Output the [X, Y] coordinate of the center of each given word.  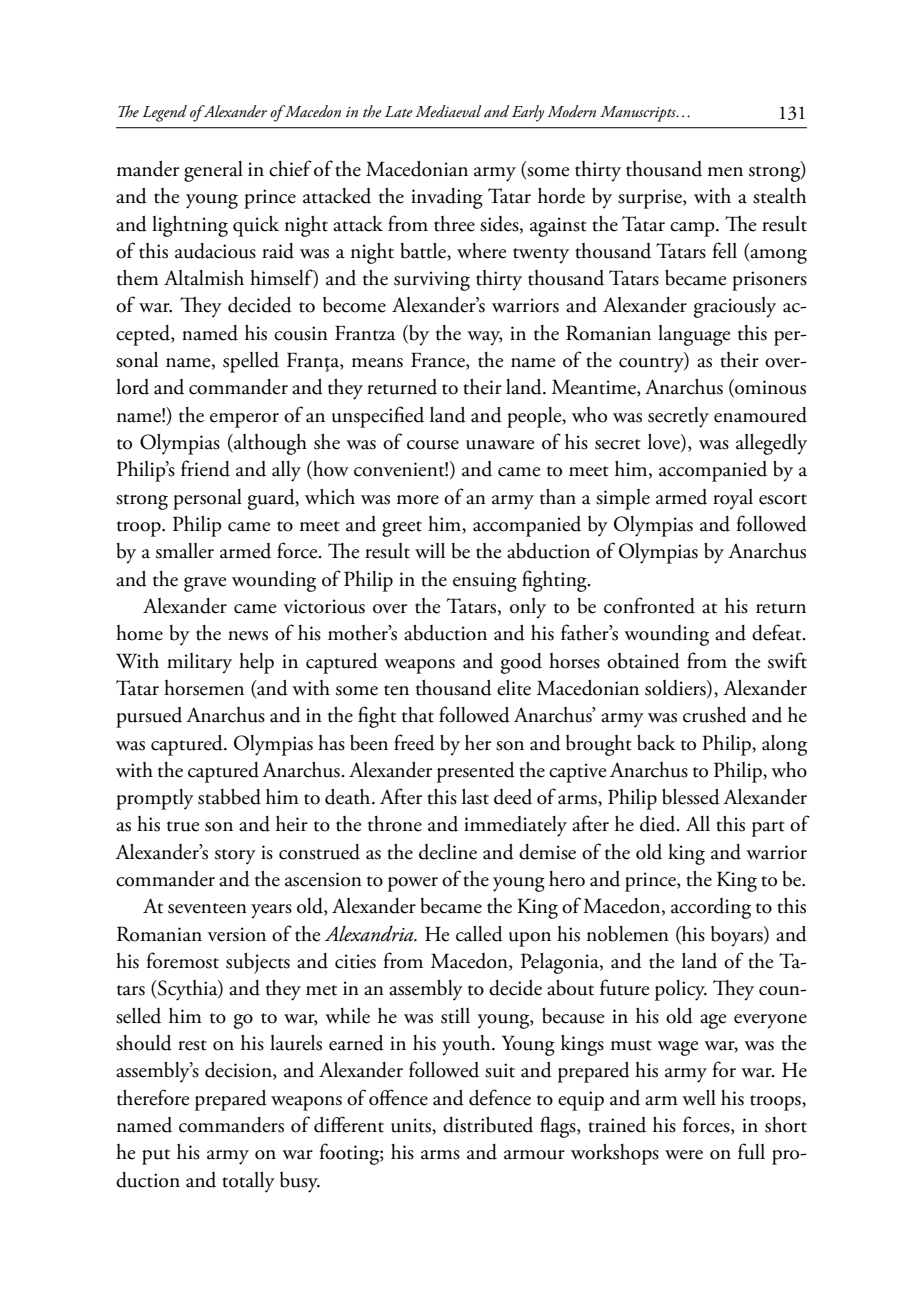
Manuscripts [639, 114]
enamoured [760, 415]
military [199, 663]
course [433, 445]
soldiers [676, 689]
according [711, 908]
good [521, 663]
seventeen [207, 908]
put [156, 1157]
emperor [244, 420]
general [213, 171]
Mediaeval [448, 111]
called [479, 934]
